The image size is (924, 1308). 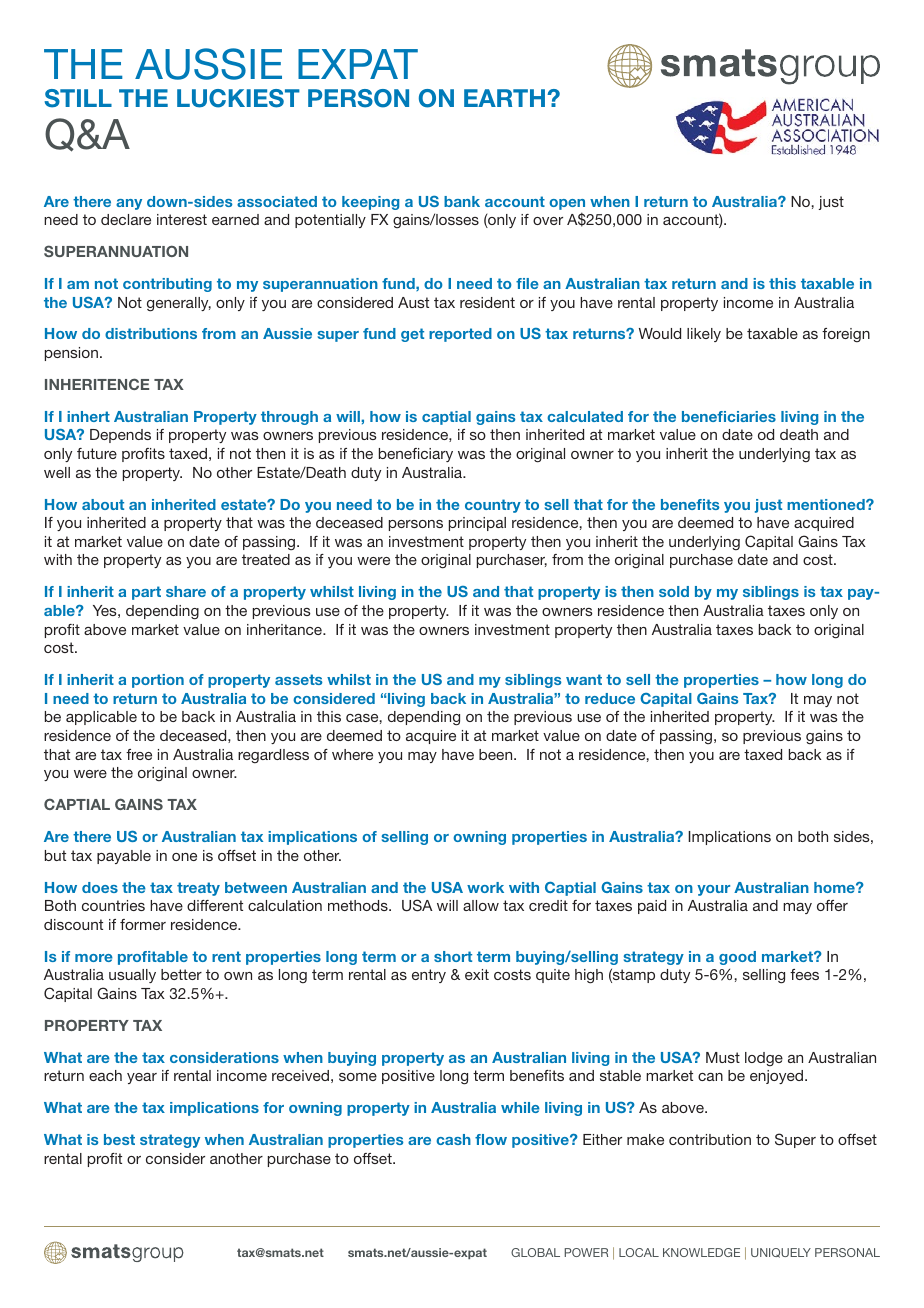 I want to click on STILL, so click(x=78, y=98).
